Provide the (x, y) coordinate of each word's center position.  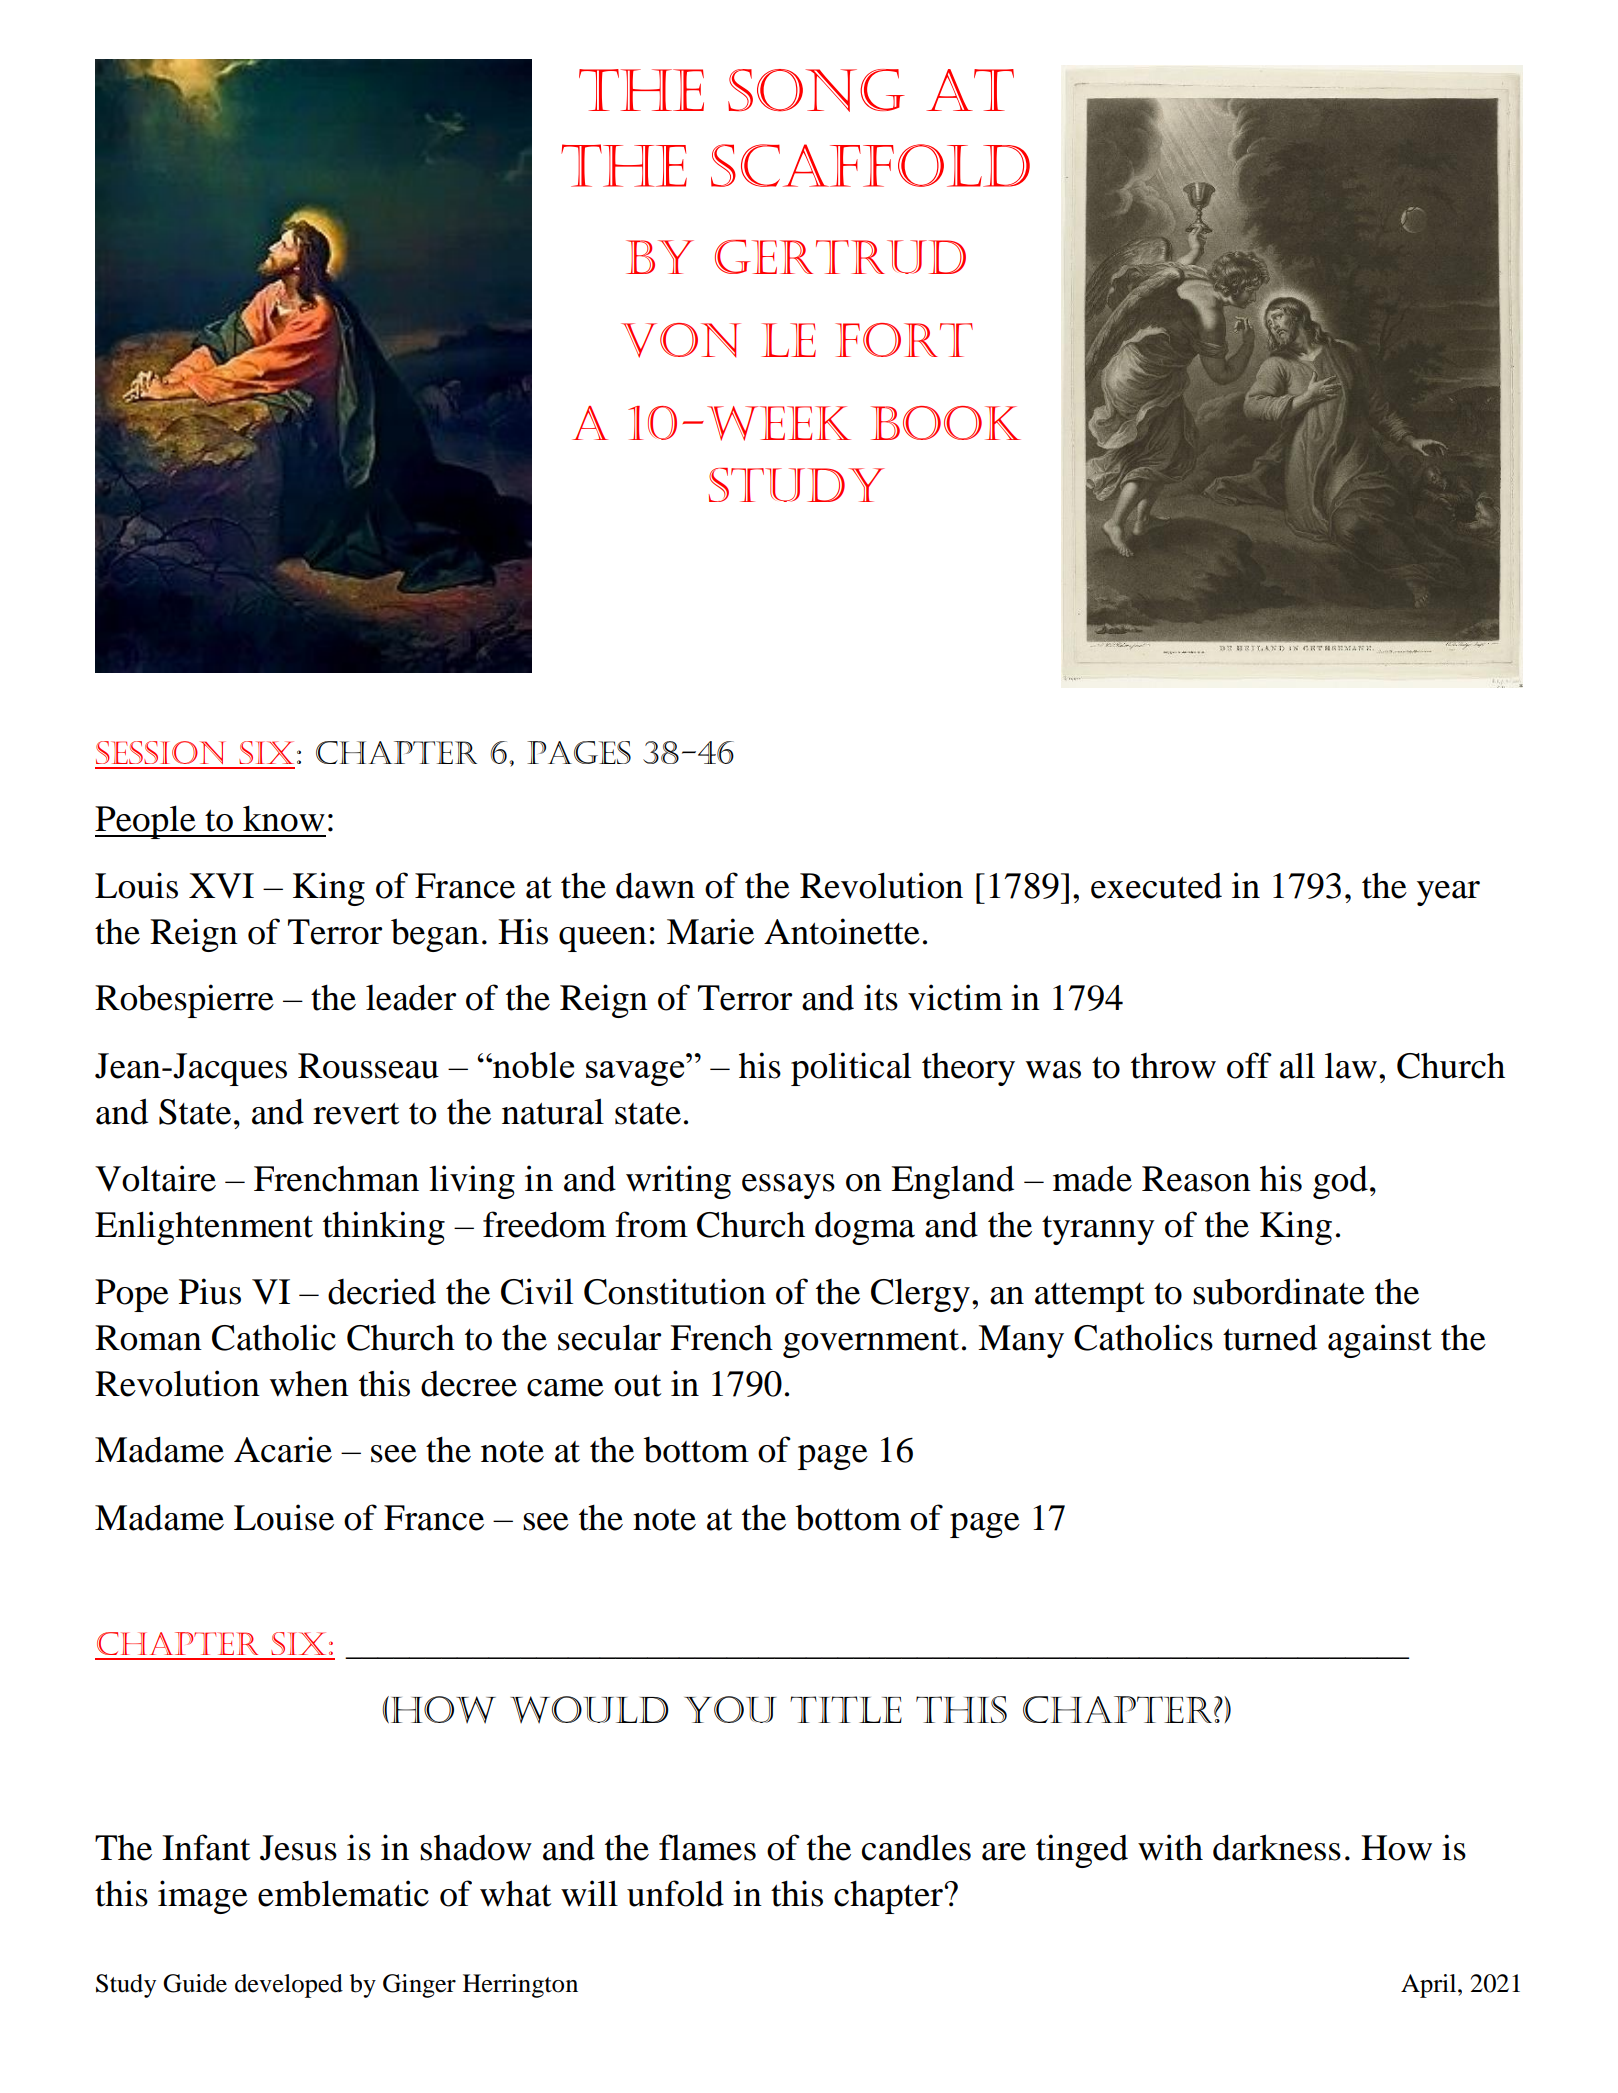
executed (1156, 886)
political (851, 1069)
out (638, 1386)
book (946, 423)
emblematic (343, 1893)
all (1297, 1065)
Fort (904, 340)
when (309, 1384)
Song (816, 90)
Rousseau (368, 1066)
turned (1270, 1337)
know (284, 819)
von (681, 340)
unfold (675, 1893)
